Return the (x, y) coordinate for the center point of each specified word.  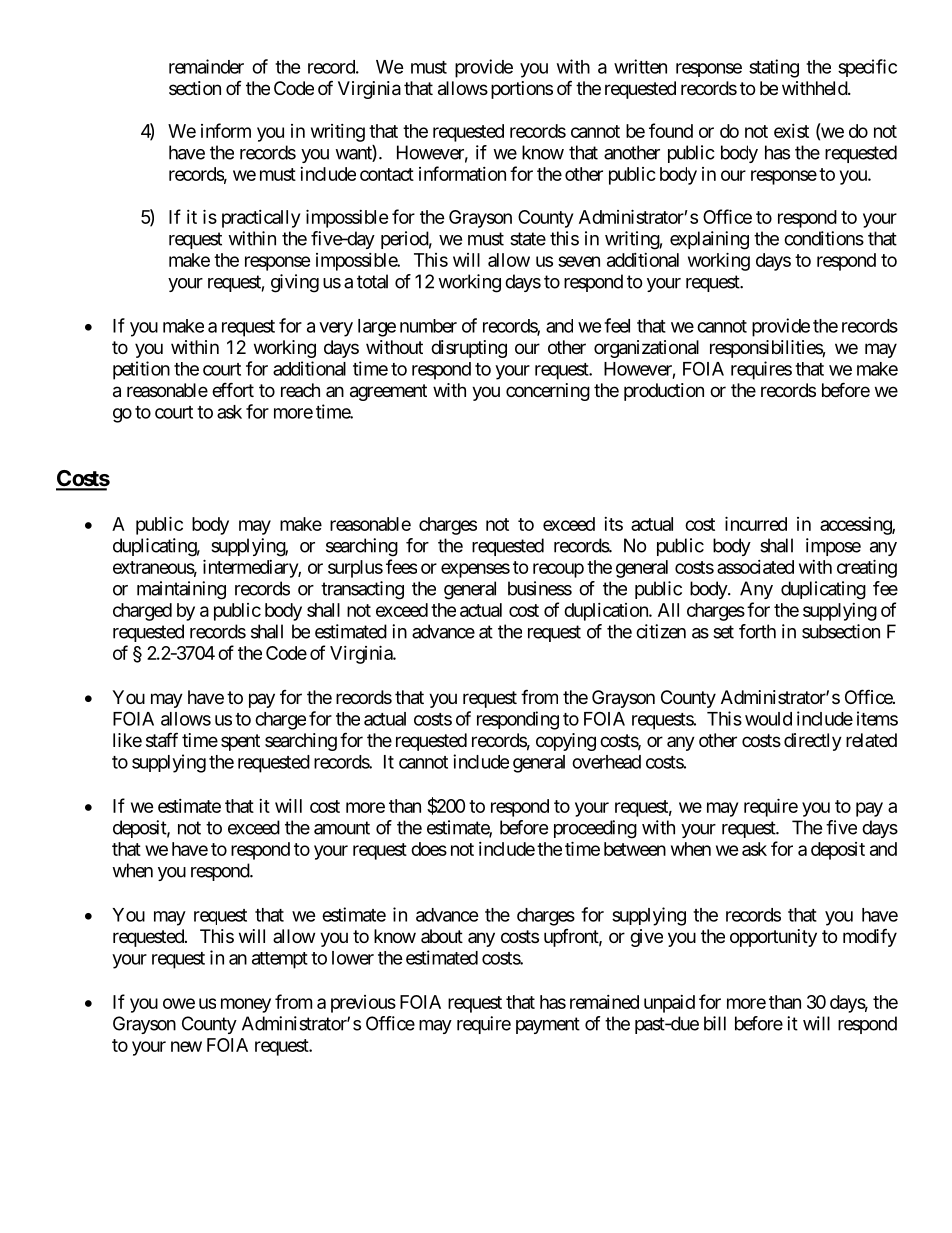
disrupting (469, 349)
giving (295, 283)
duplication (607, 612)
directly (813, 742)
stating (774, 68)
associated (755, 567)
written (640, 66)
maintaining (181, 590)
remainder (206, 66)
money (246, 1005)
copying (566, 742)
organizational (646, 349)
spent (240, 742)
